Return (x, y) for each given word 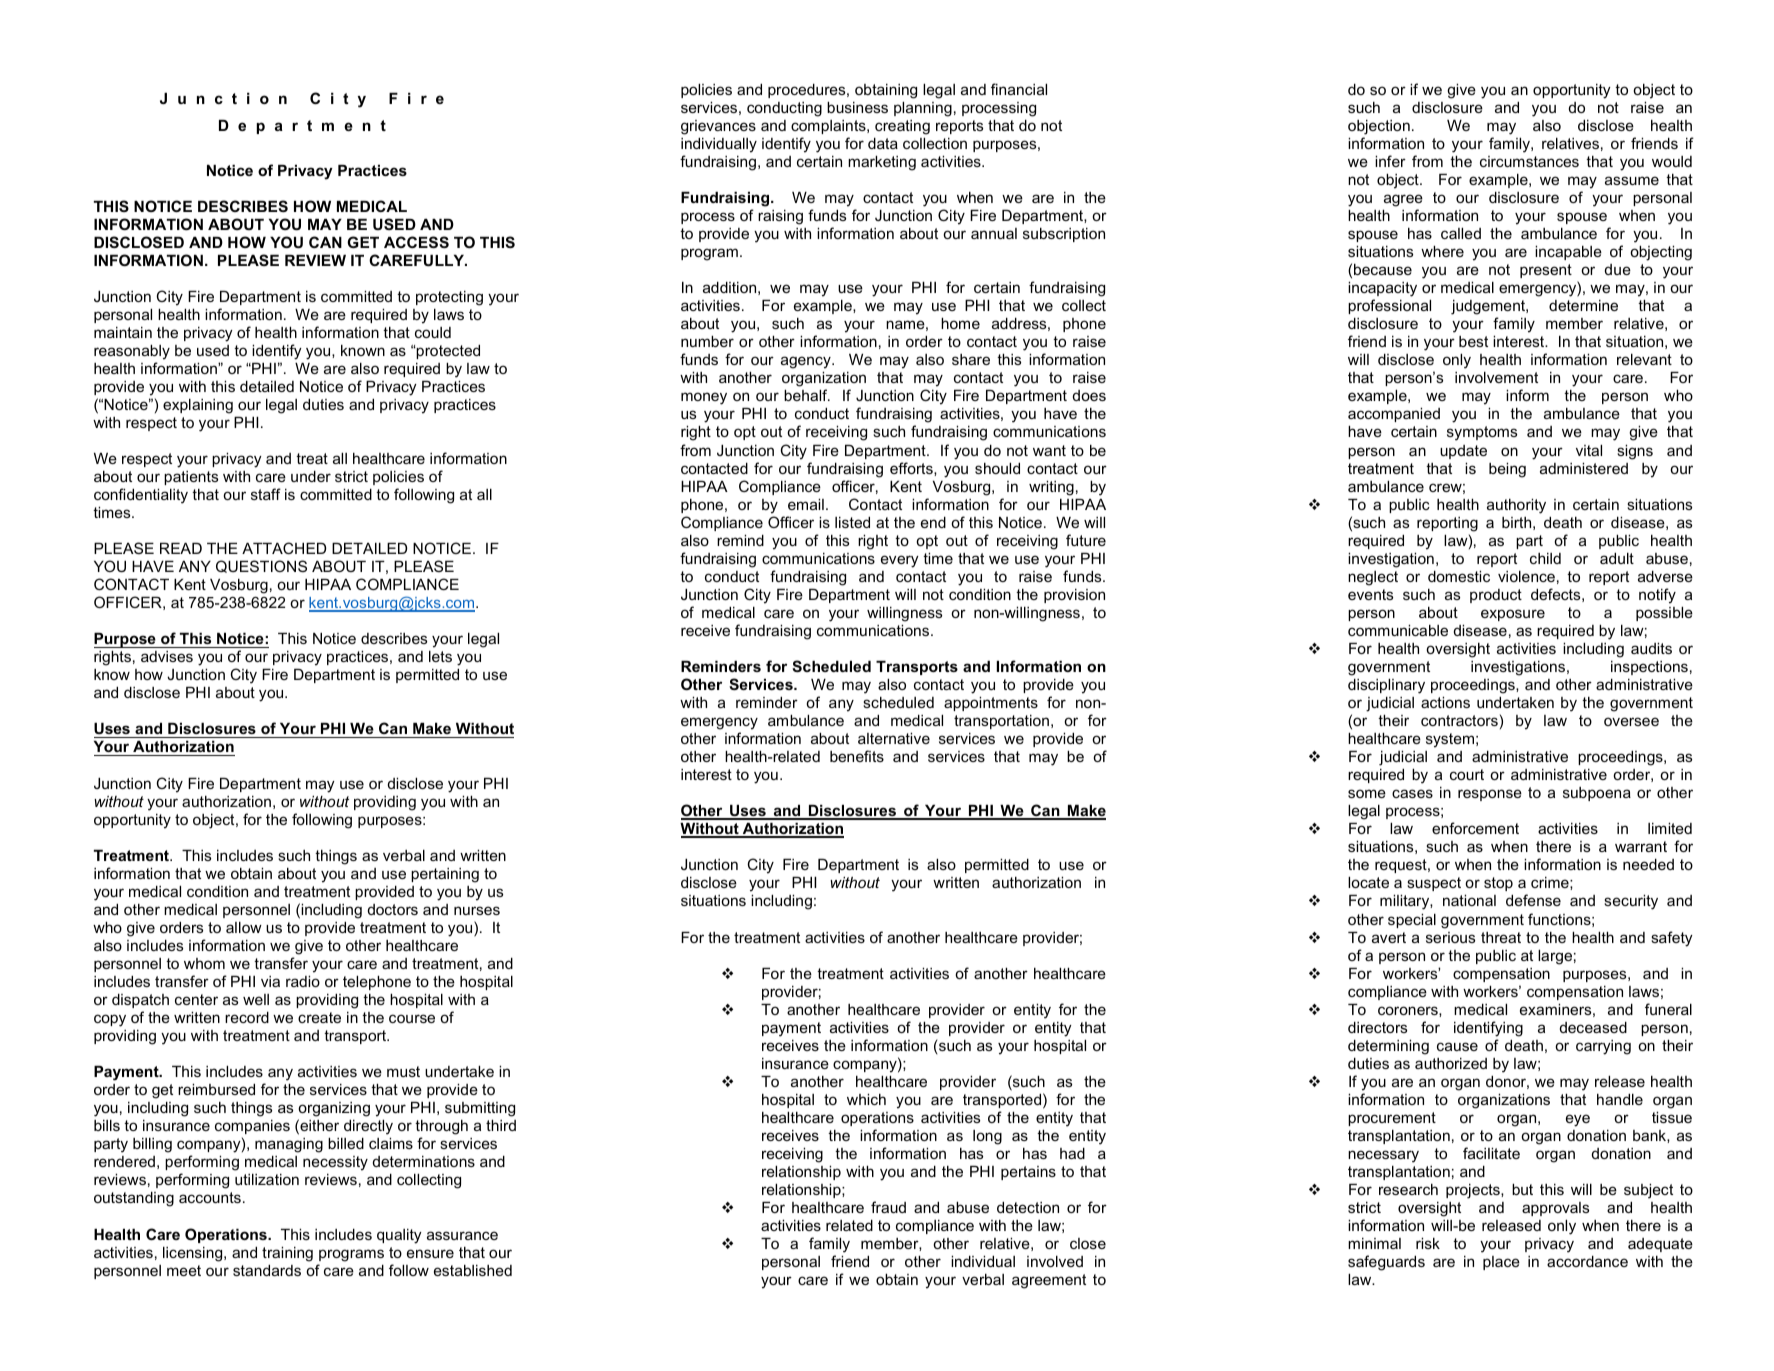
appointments (991, 704)
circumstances (1529, 161)
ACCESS (416, 242)
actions (1445, 702)
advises (167, 656)
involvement (1496, 377)
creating (902, 127)
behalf (807, 395)
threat (1501, 937)
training (287, 1254)
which (866, 1099)
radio (303, 981)
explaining (198, 406)
